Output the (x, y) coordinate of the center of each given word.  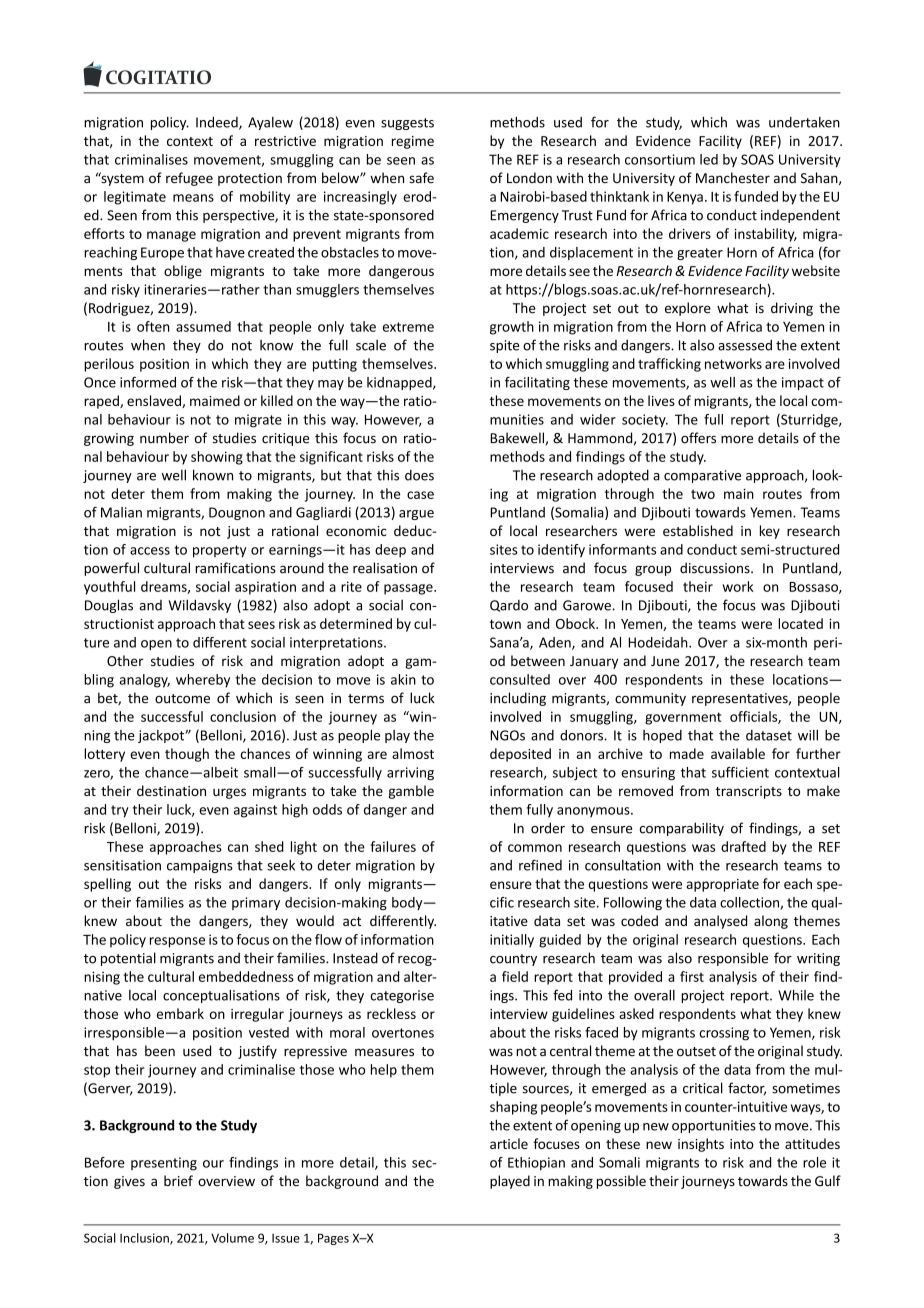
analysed (720, 922)
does (419, 475)
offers (698, 438)
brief (178, 1181)
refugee (189, 179)
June (665, 661)
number (164, 438)
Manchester (733, 178)
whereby (203, 681)
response (177, 942)
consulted (520, 679)
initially (512, 941)
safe (421, 177)
